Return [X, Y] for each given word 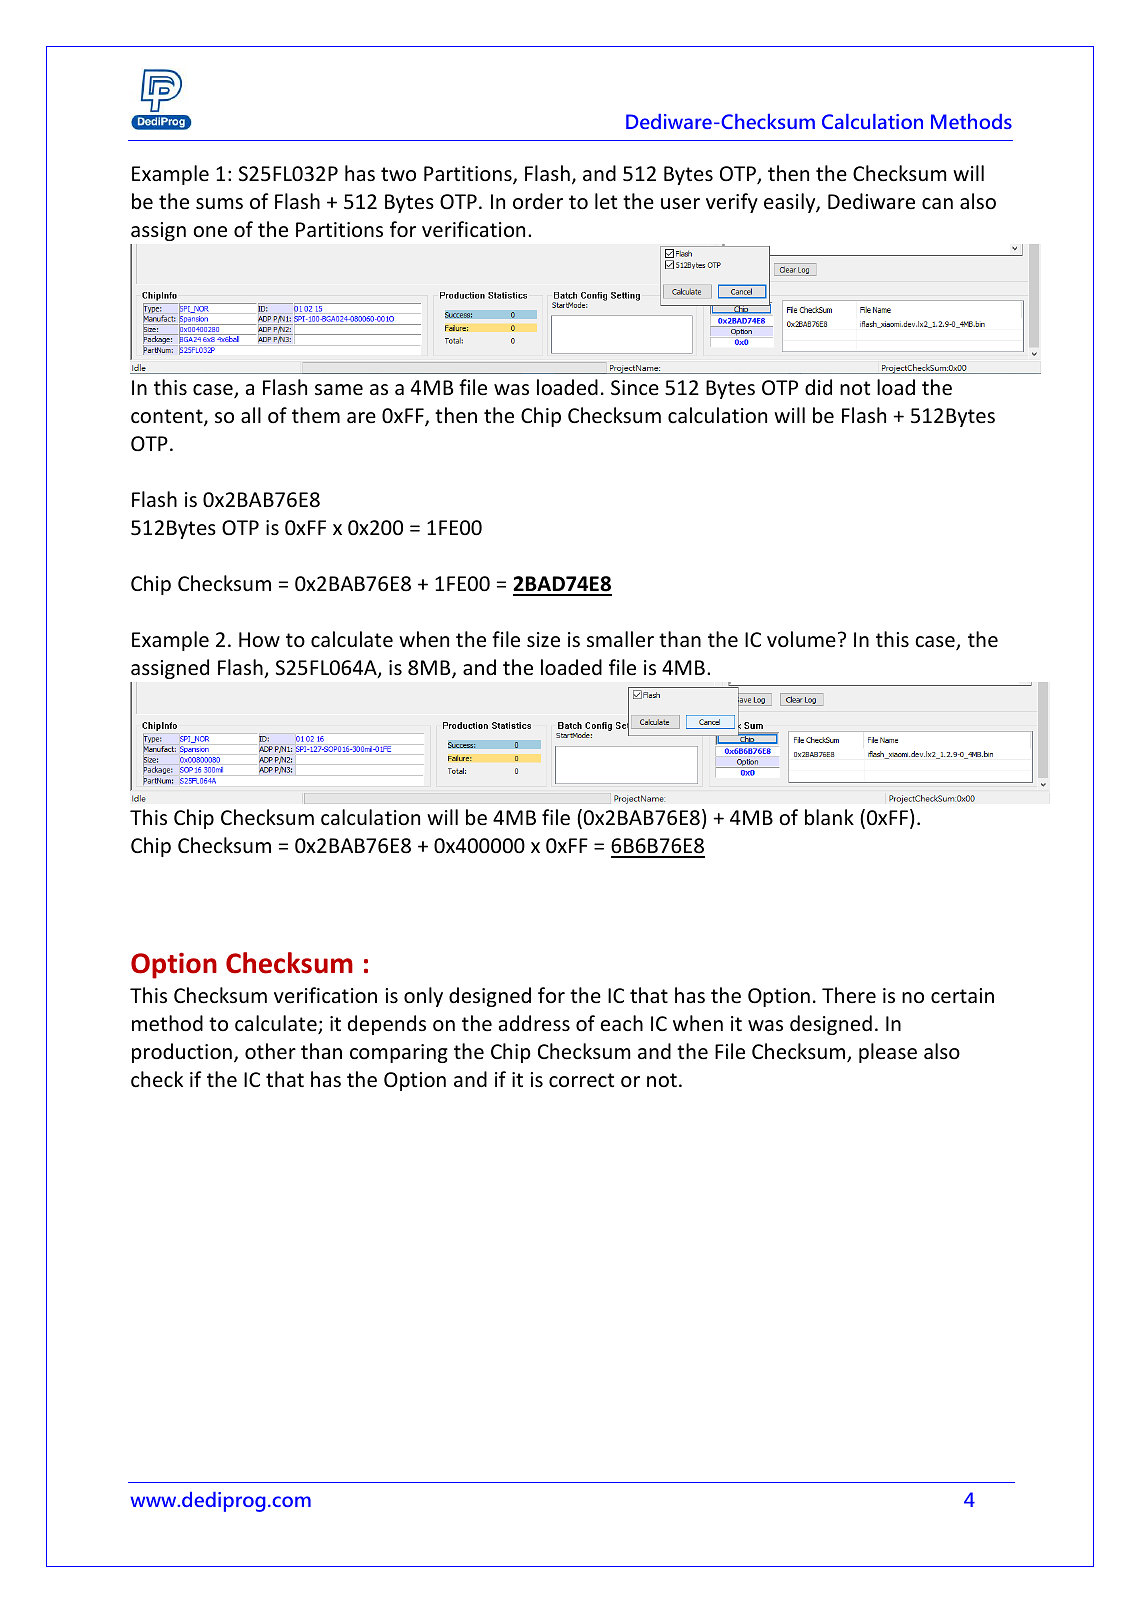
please [888, 1053]
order [538, 201]
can [937, 203]
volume [801, 639]
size [543, 640]
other [270, 1051]
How [259, 640]
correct [581, 1080]
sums [219, 204]
